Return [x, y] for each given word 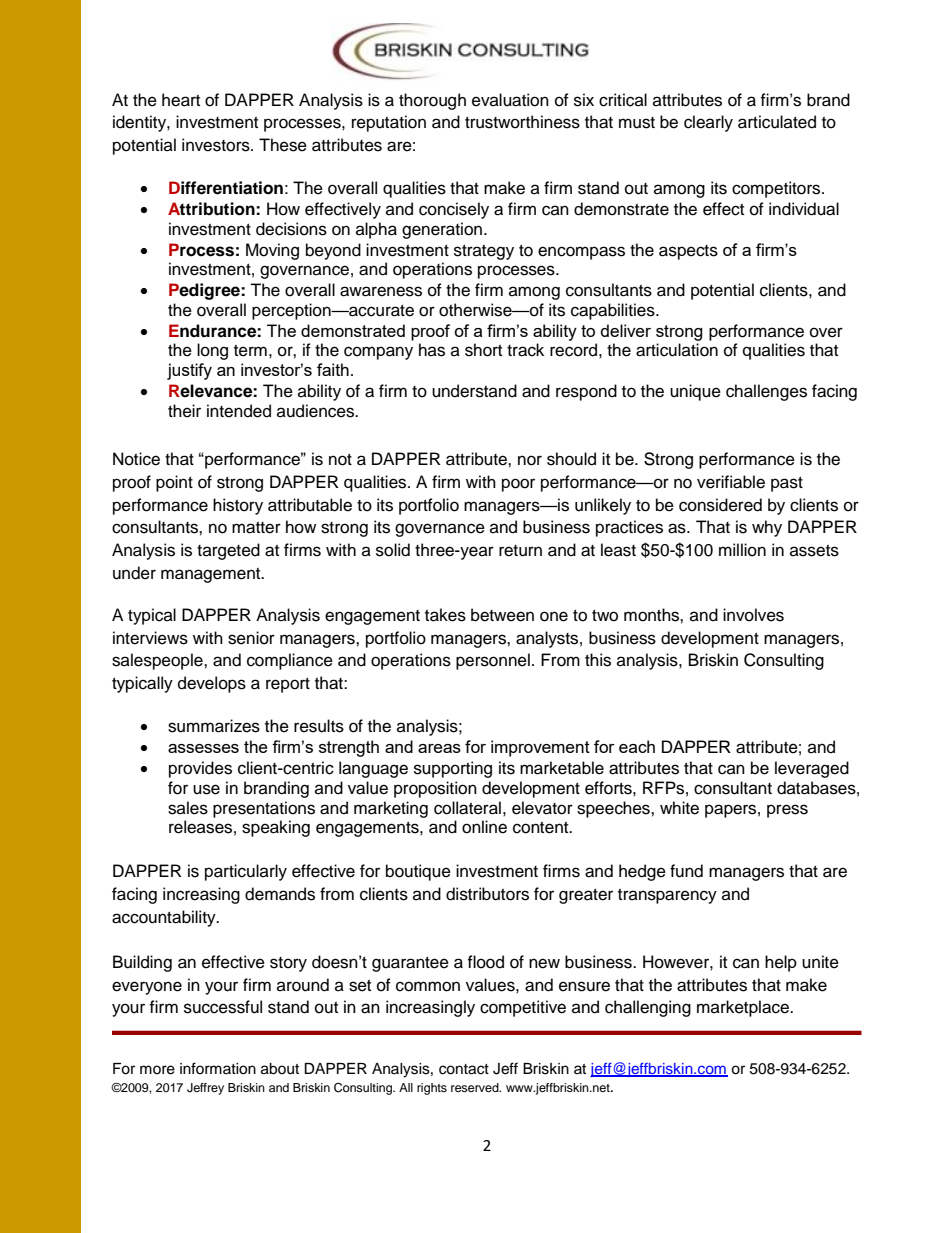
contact [464, 1069]
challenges [766, 392]
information [218, 1068]
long [212, 351]
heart [181, 100]
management [212, 575]
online [484, 827]
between [502, 615]
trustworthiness [522, 122]
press [787, 811]
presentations [264, 809]
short [483, 350]
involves [753, 615]
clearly [708, 123]
